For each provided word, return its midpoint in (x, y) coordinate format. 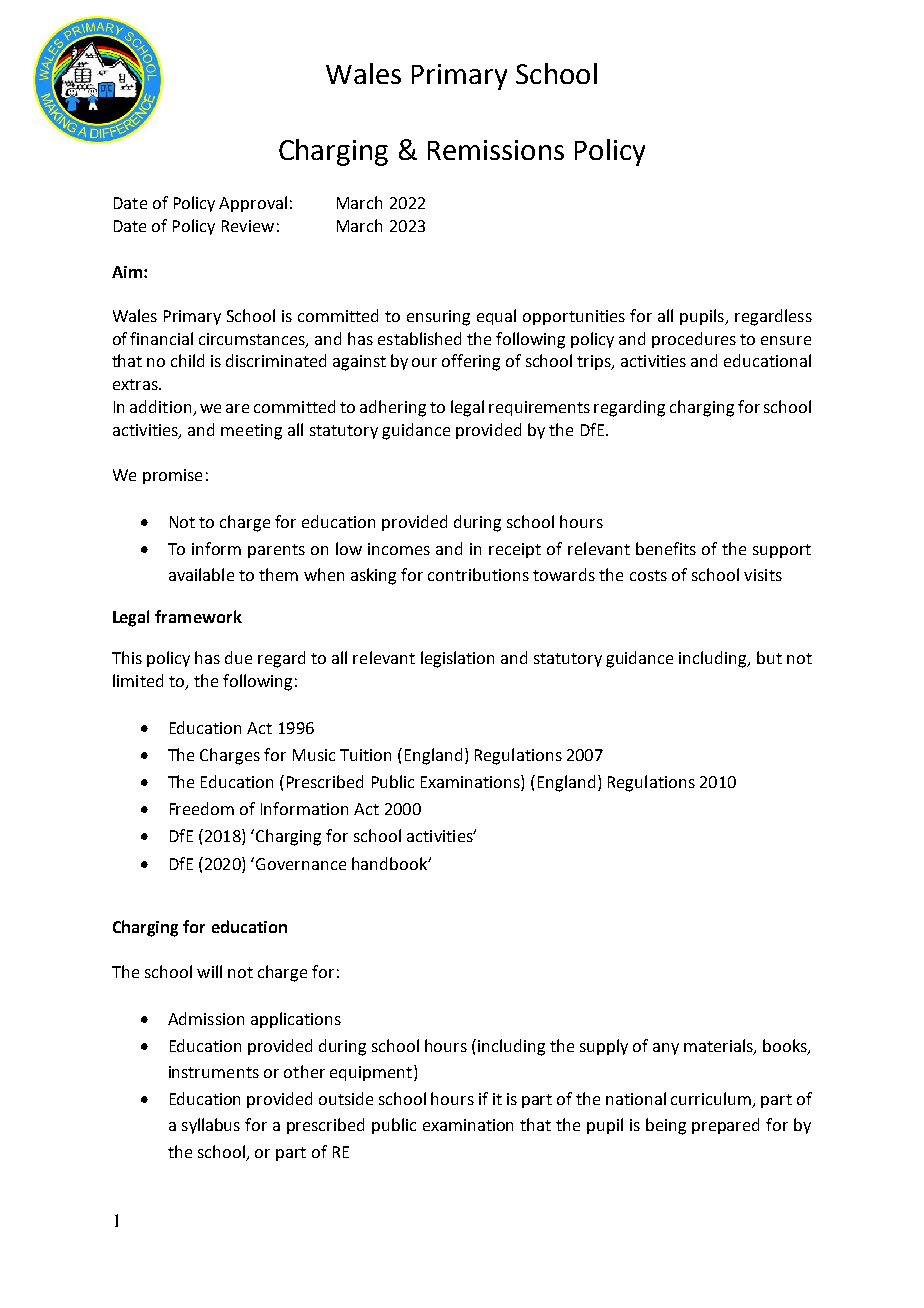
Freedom (202, 808)
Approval (253, 204)
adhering (393, 408)
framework (198, 616)
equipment (371, 1073)
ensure (786, 340)
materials (719, 1047)
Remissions (496, 150)
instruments (214, 1072)
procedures (694, 340)
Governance (301, 864)
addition (160, 406)
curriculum (712, 1100)
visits (763, 575)
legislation (457, 659)
